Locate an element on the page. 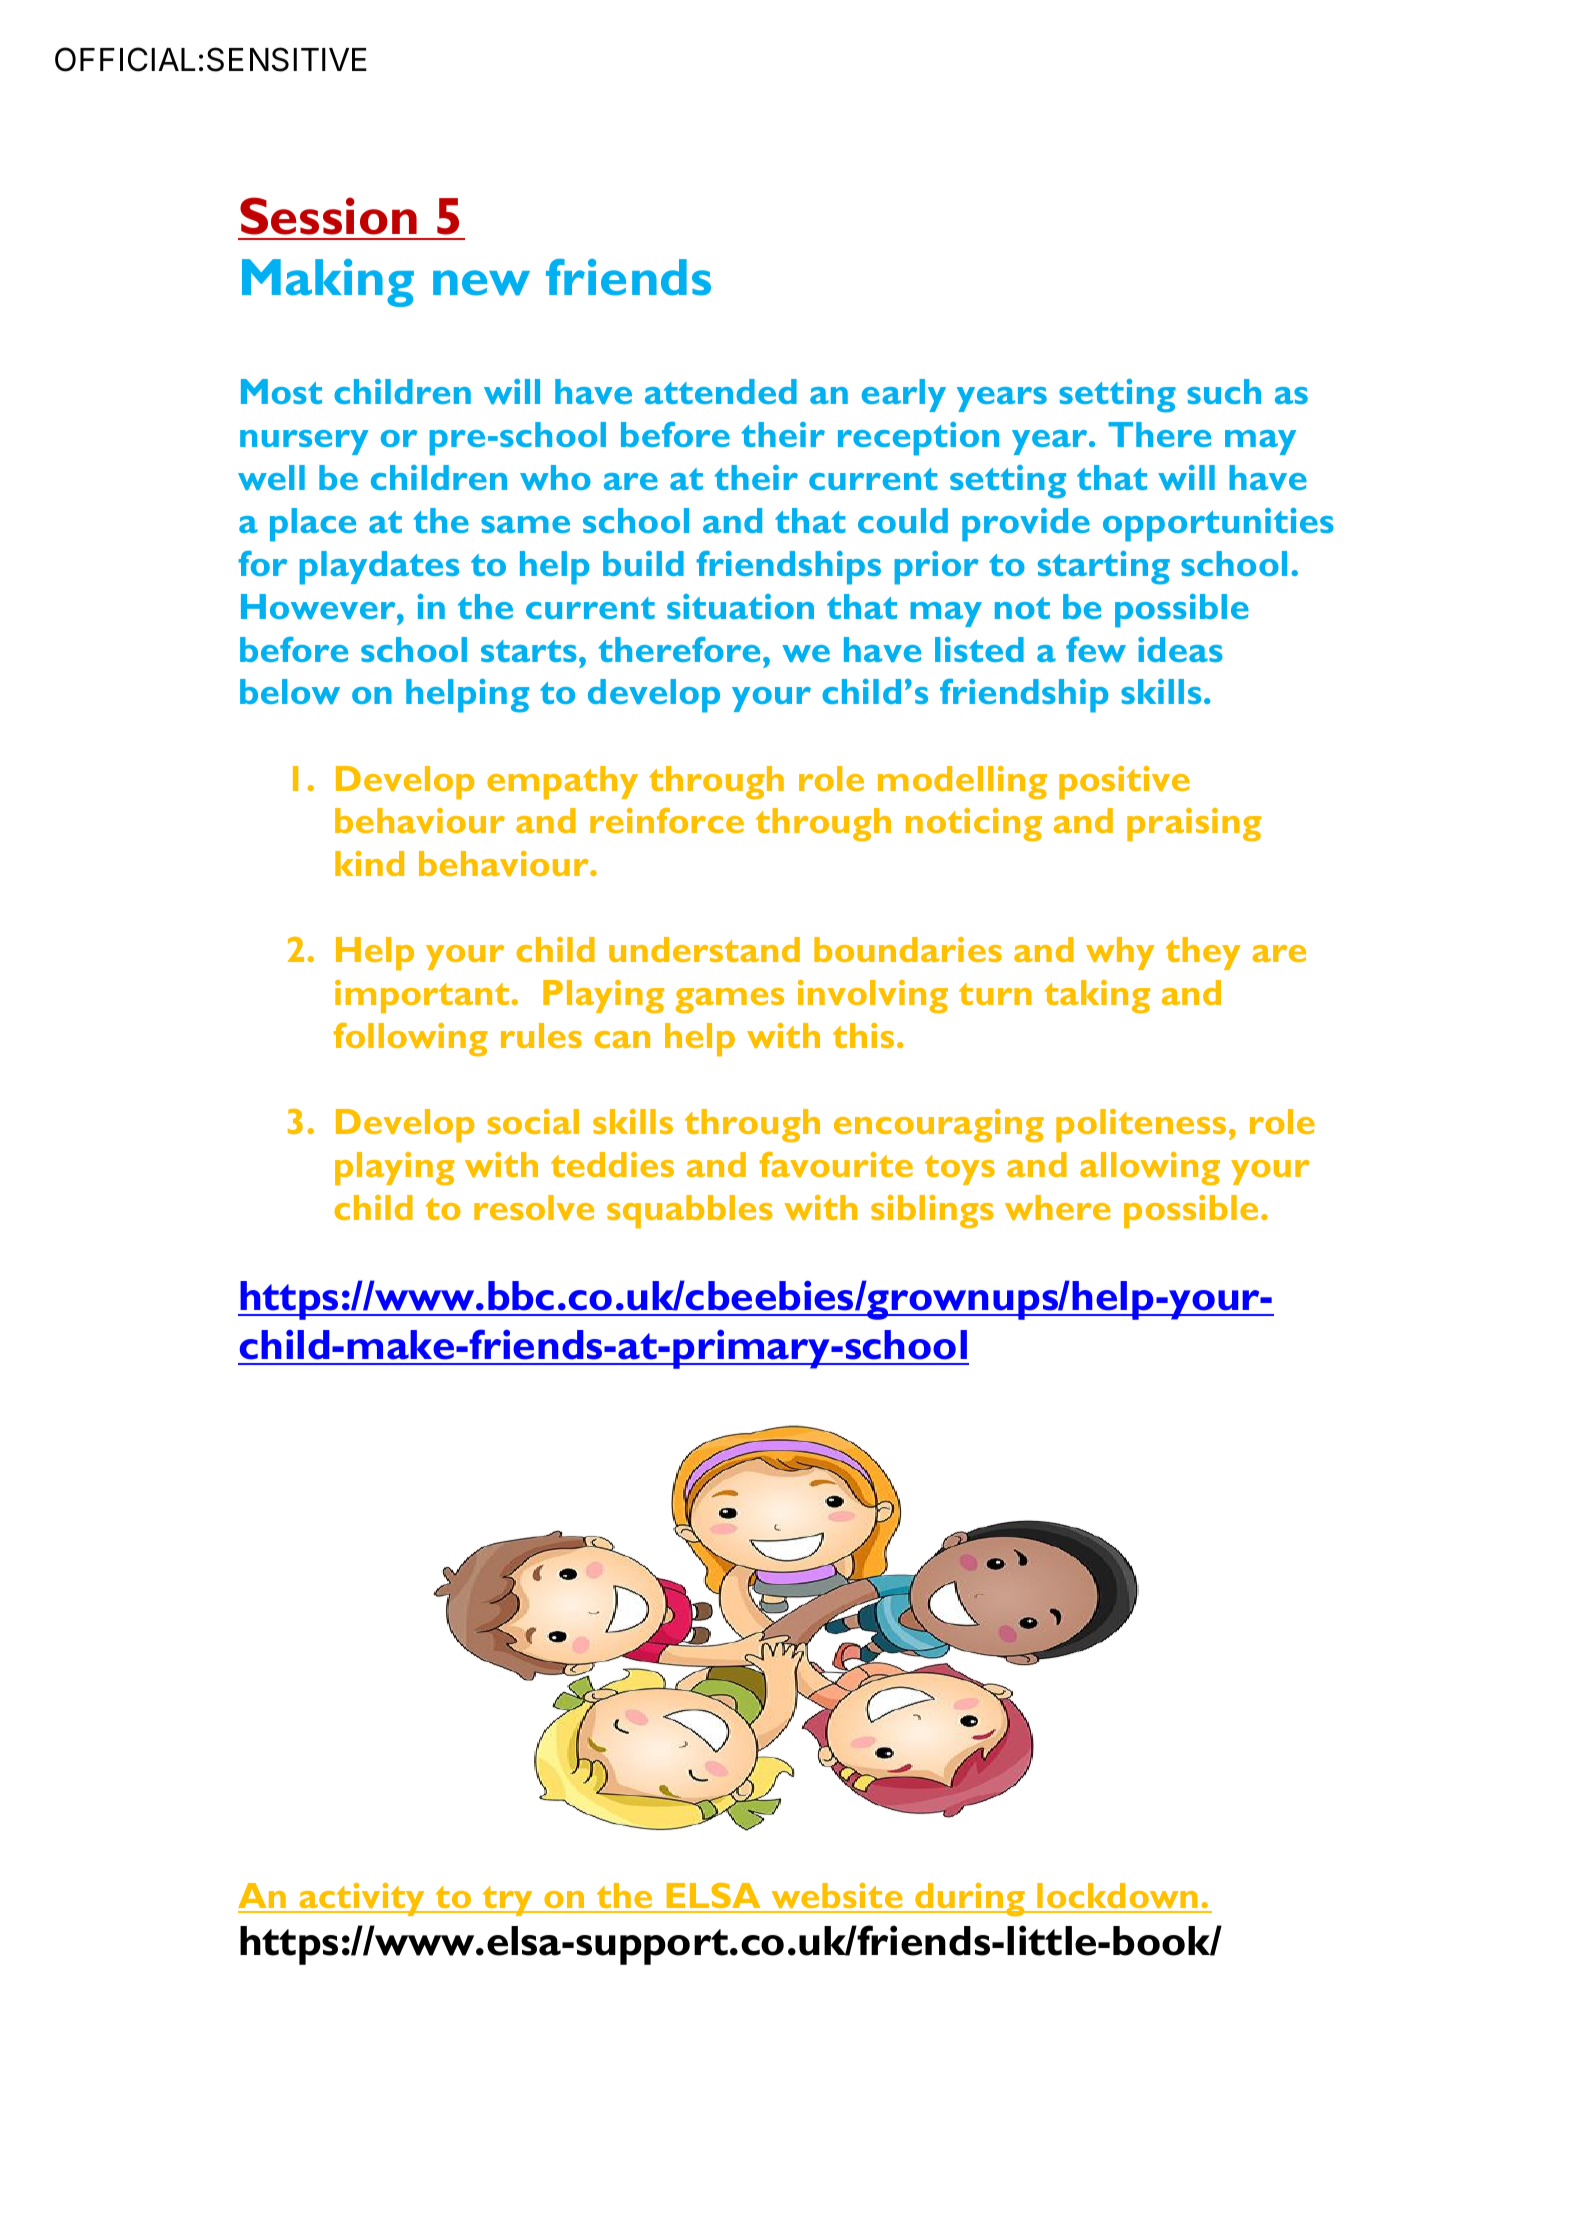 This image has width=1574, height=2225. resolve is located at coordinates (534, 1207).
